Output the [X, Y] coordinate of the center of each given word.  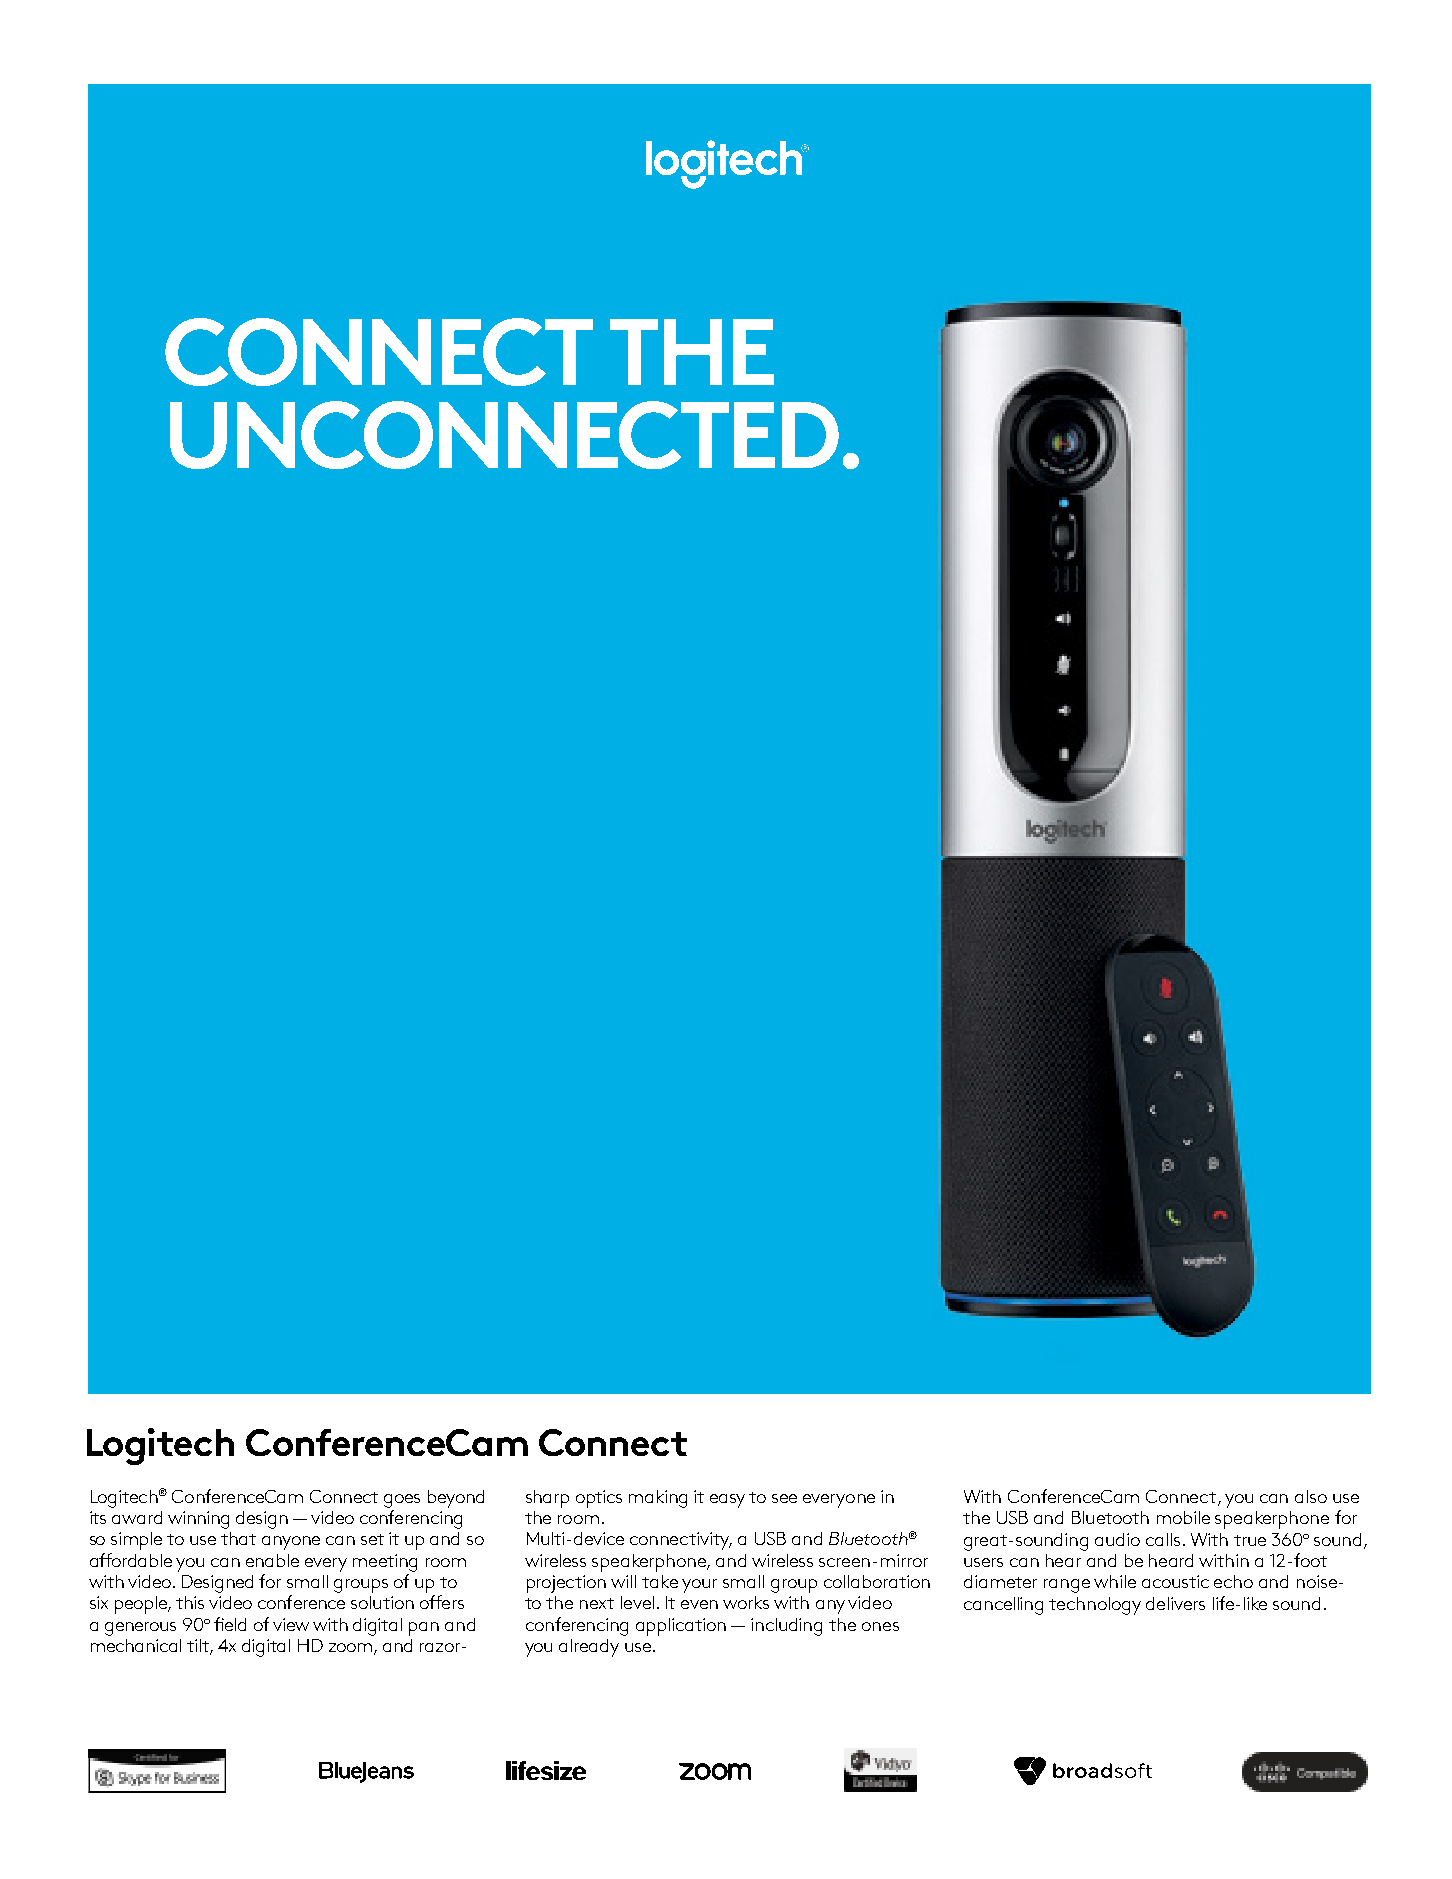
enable [272, 1560]
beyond [456, 1499]
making [658, 1499]
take [660, 1581]
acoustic [1175, 1581]
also [1311, 1496]
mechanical [136, 1645]
